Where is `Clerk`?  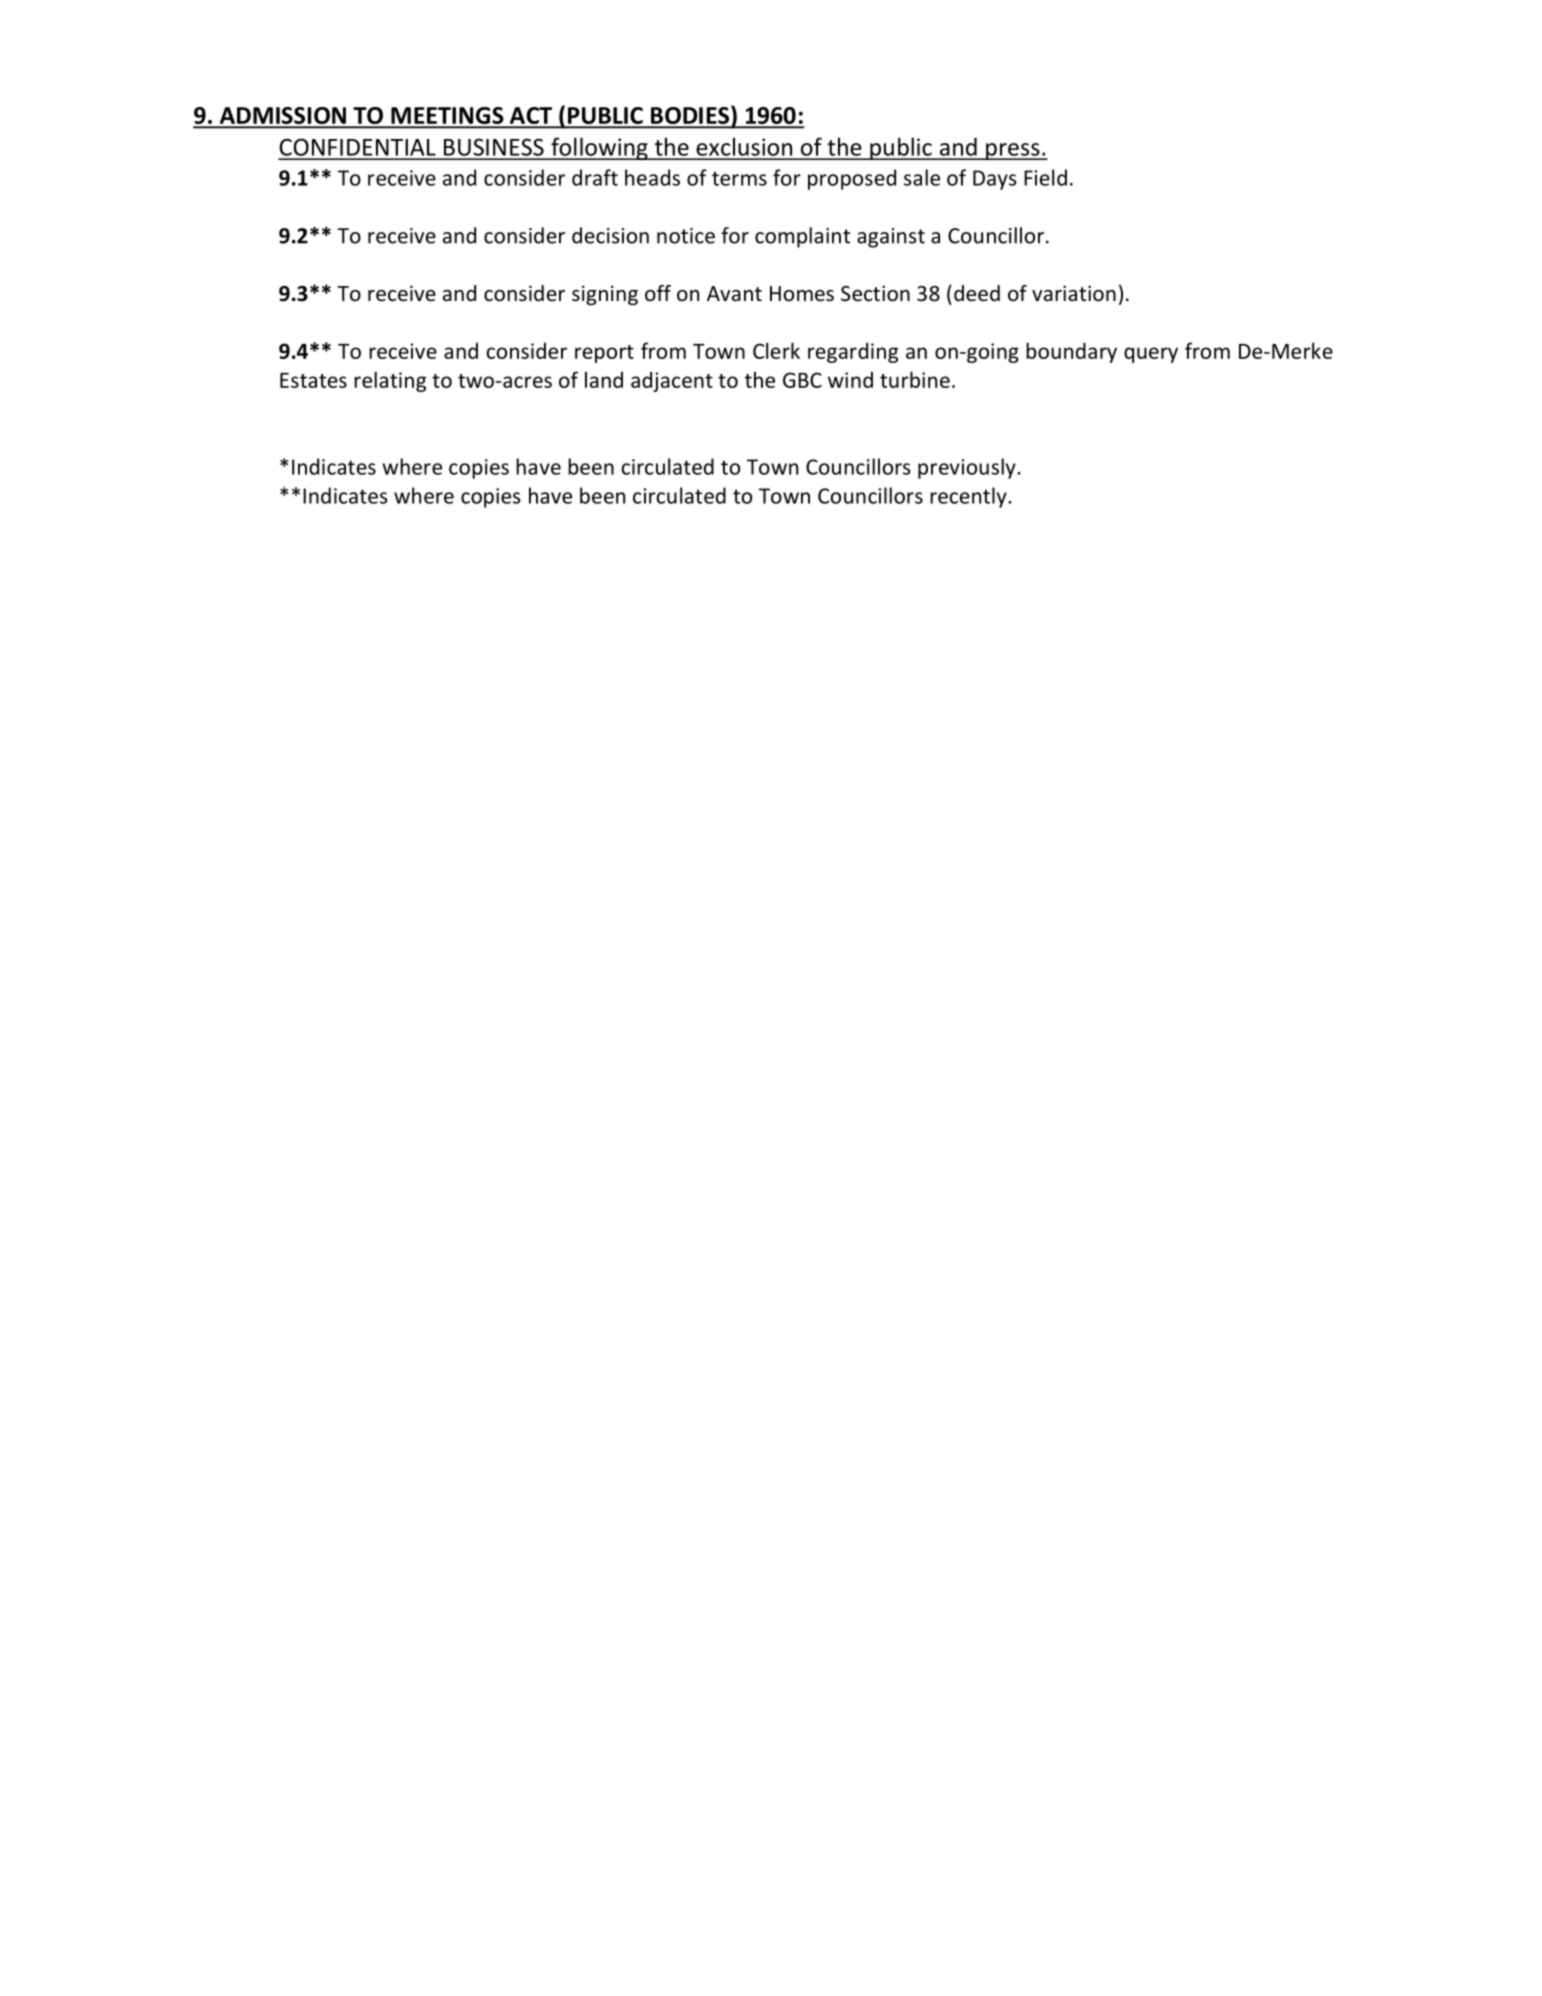
Clerk is located at coordinates (776, 350).
